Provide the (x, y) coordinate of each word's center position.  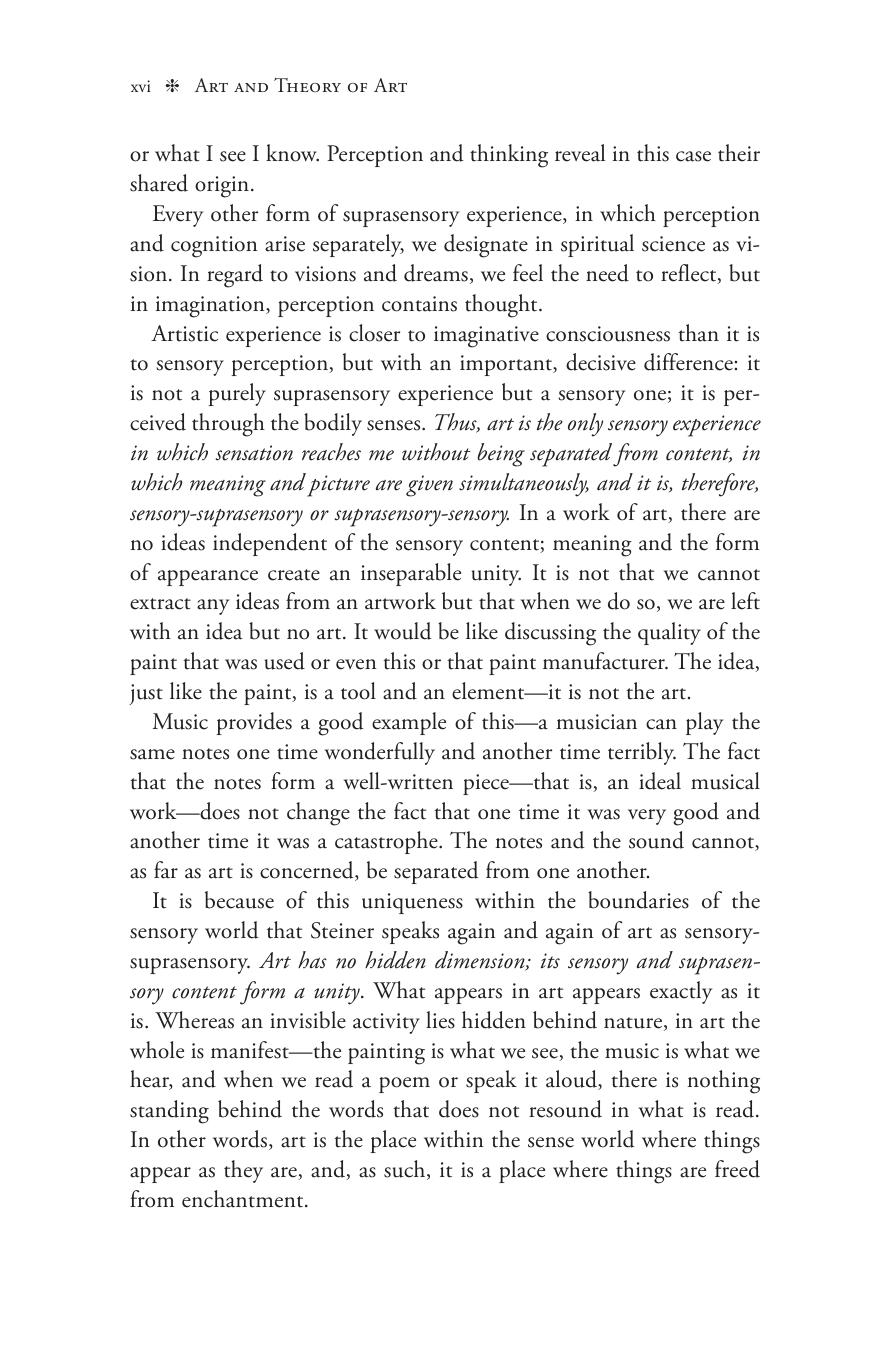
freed (737, 1169)
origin (222, 187)
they (243, 1171)
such (406, 1170)
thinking (509, 156)
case (693, 156)
